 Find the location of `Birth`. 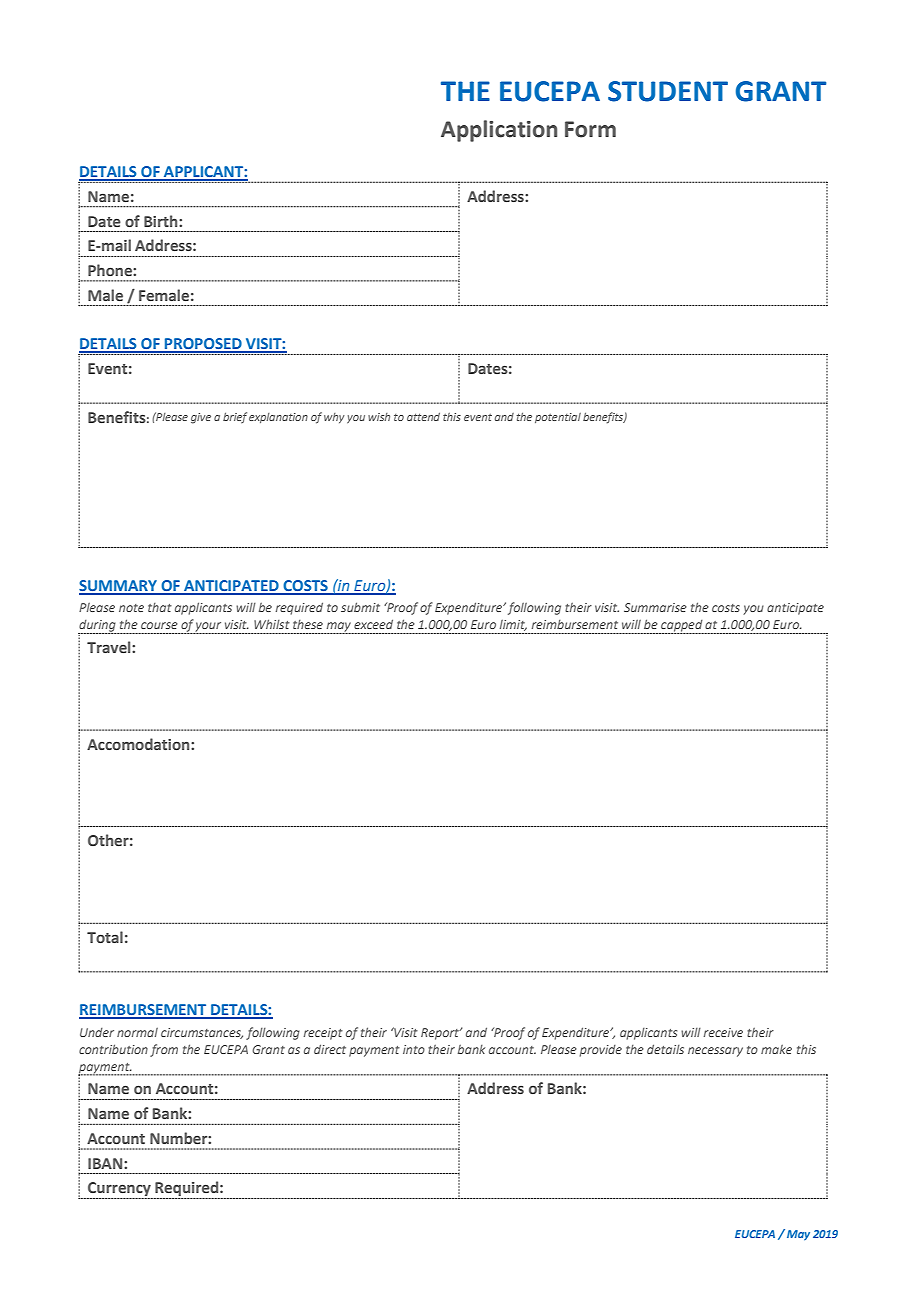

Birth is located at coordinates (162, 221).
